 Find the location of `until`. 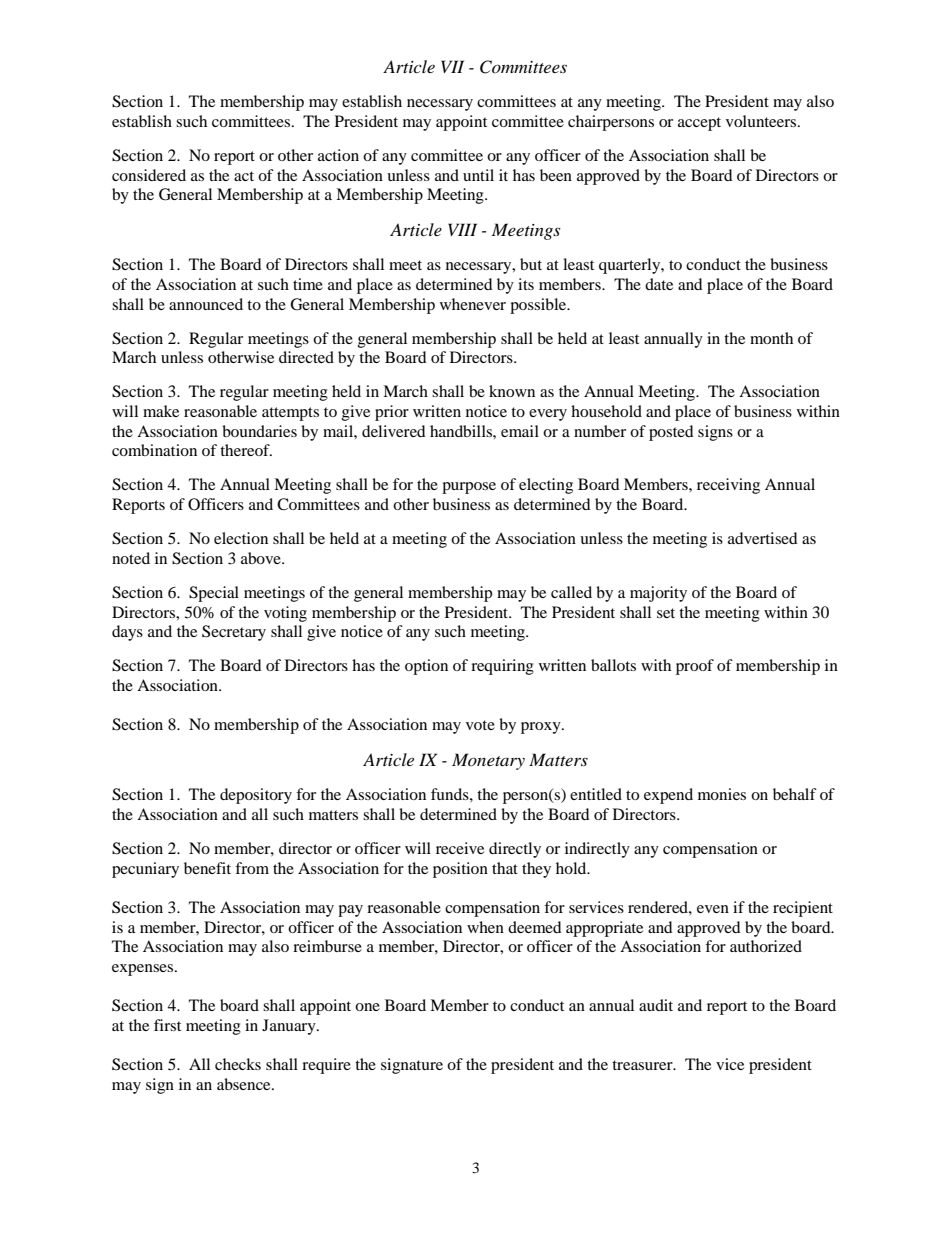

until is located at coordinates (478, 175).
